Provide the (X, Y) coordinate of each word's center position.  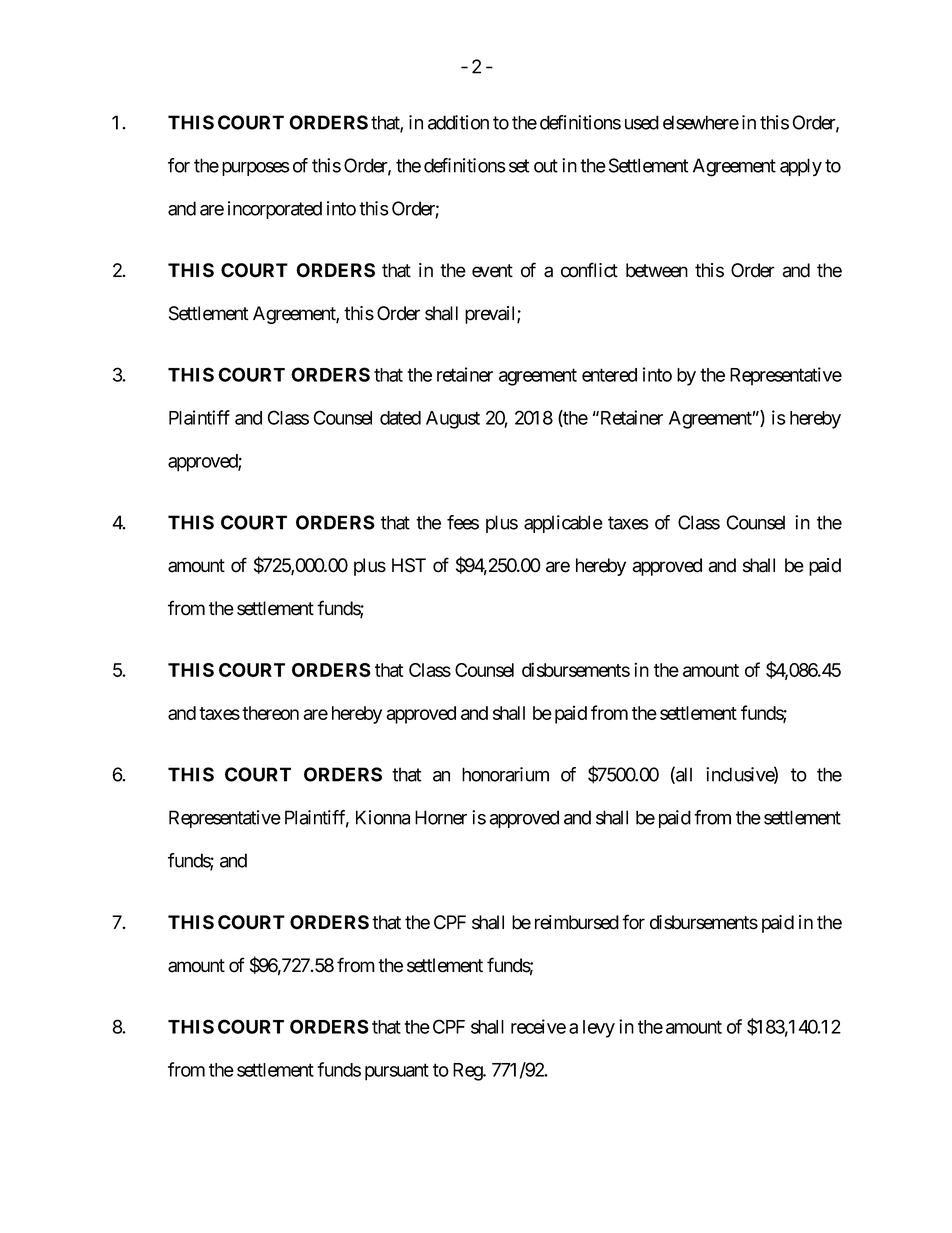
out (546, 166)
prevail (491, 315)
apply (801, 167)
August (453, 420)
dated (400, 418)
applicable (563, 524)
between (657, 270)
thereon (270, 713)
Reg (468, 1072)
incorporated (275, 210)
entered (609, 375)
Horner (441, 817)
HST (409, 565)
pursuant (397, 1072)
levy (599, 1029)
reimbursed (577, 922)
